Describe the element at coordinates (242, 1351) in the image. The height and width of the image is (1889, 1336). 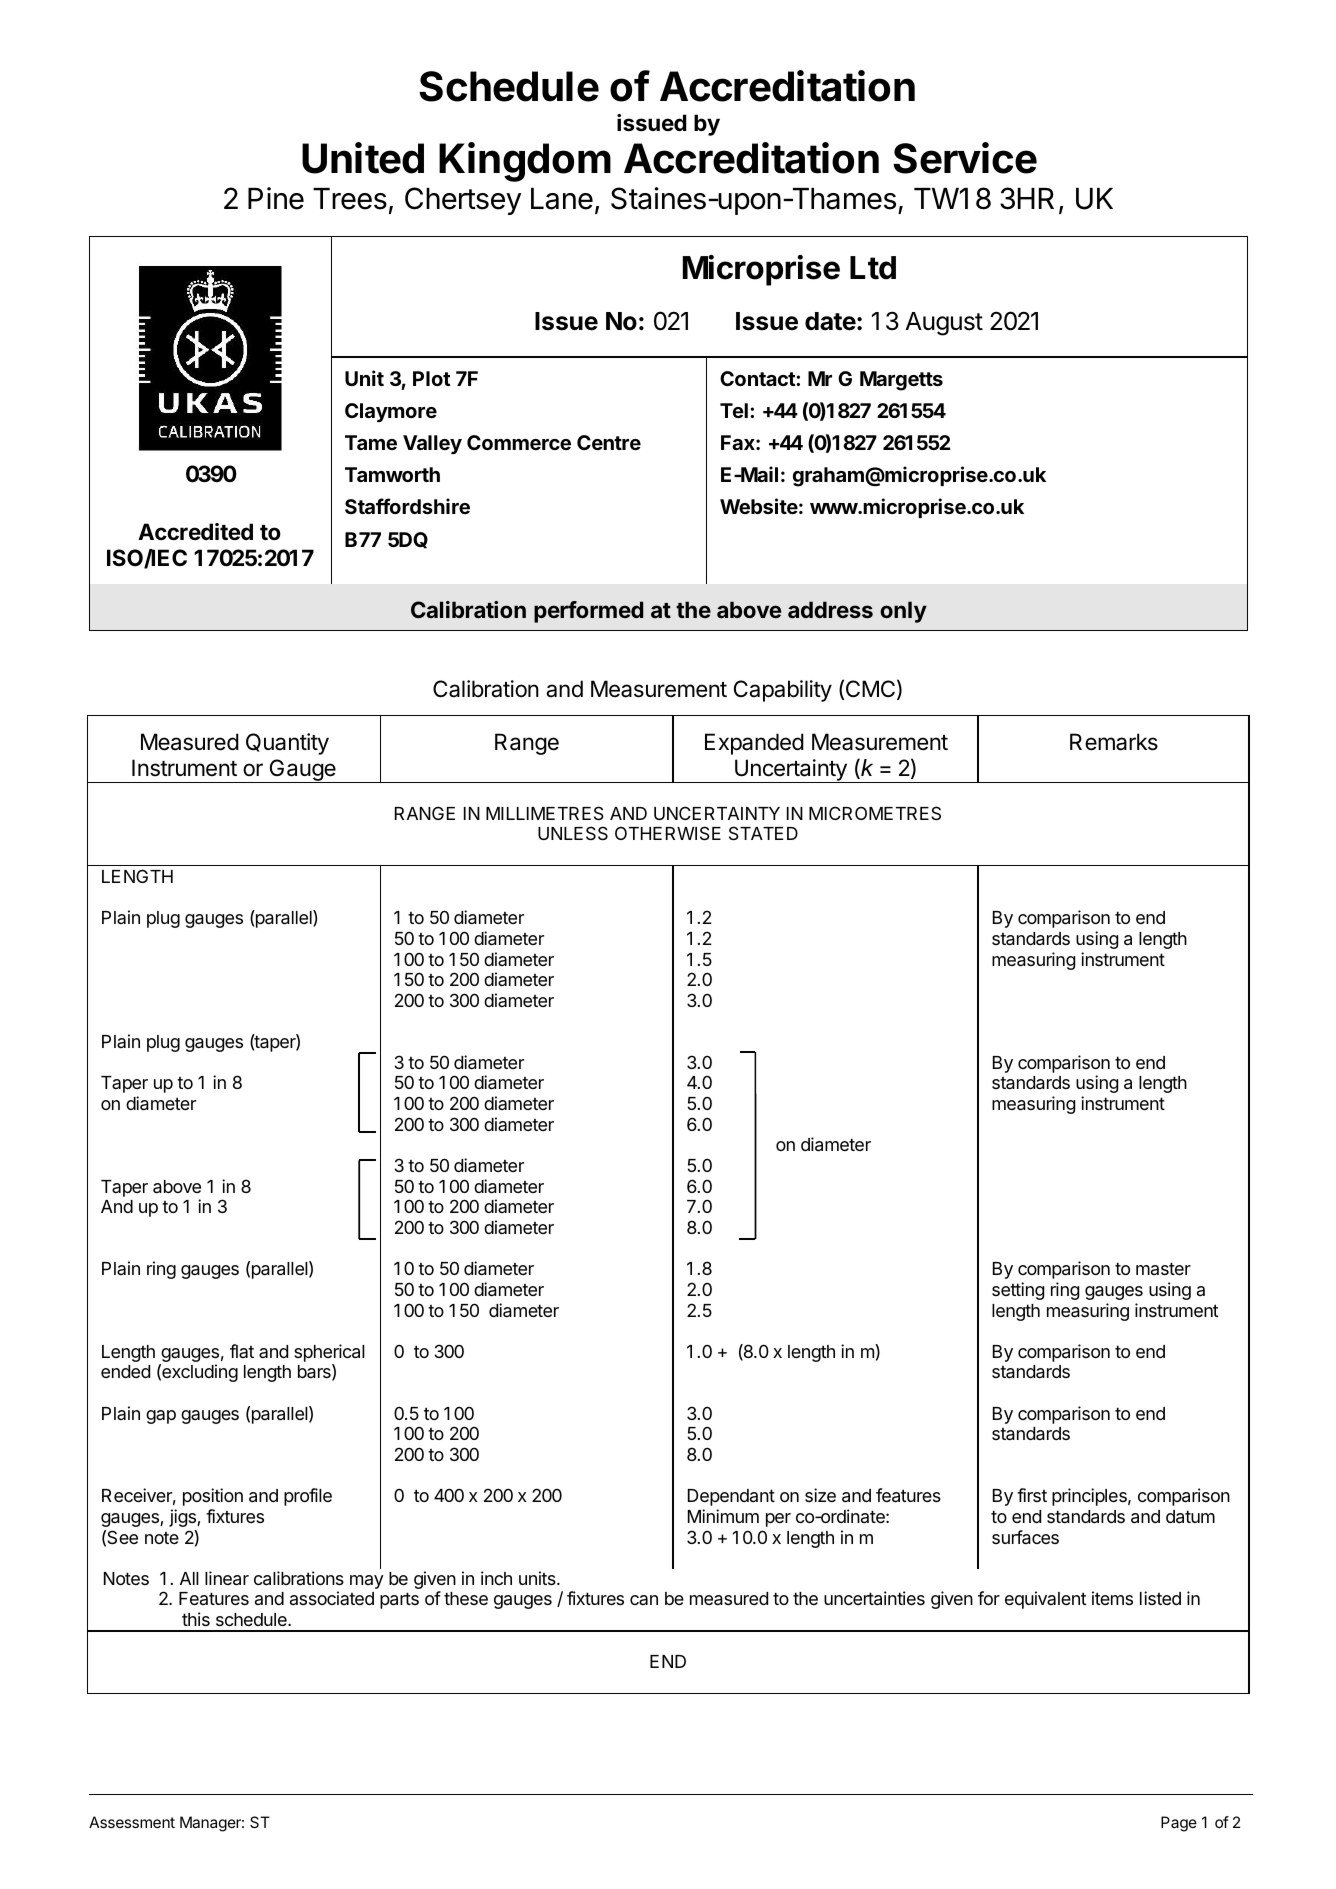
I see `flat` at that location.
